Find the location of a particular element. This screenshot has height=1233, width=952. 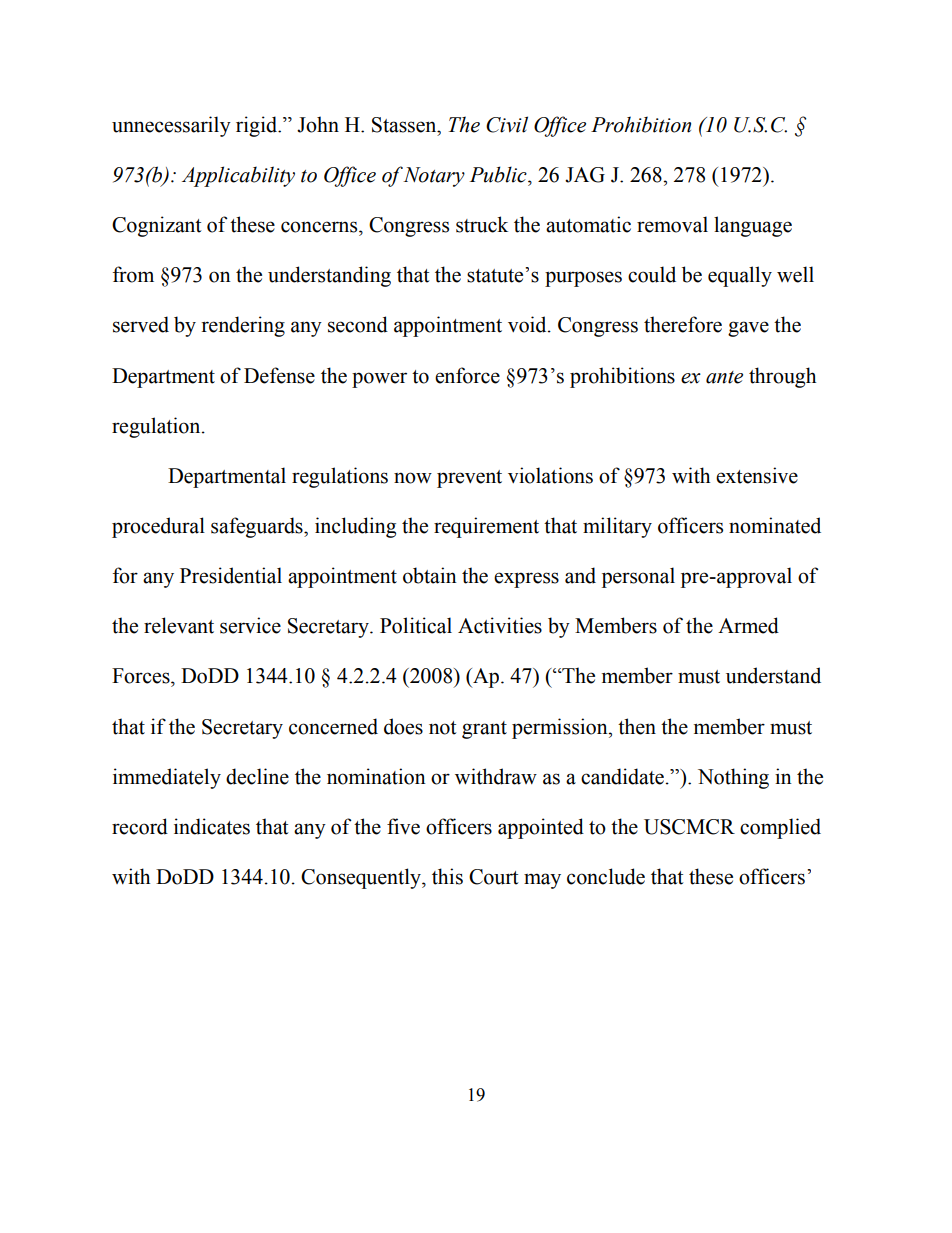

extensive is located at coordinates (757, 475).
